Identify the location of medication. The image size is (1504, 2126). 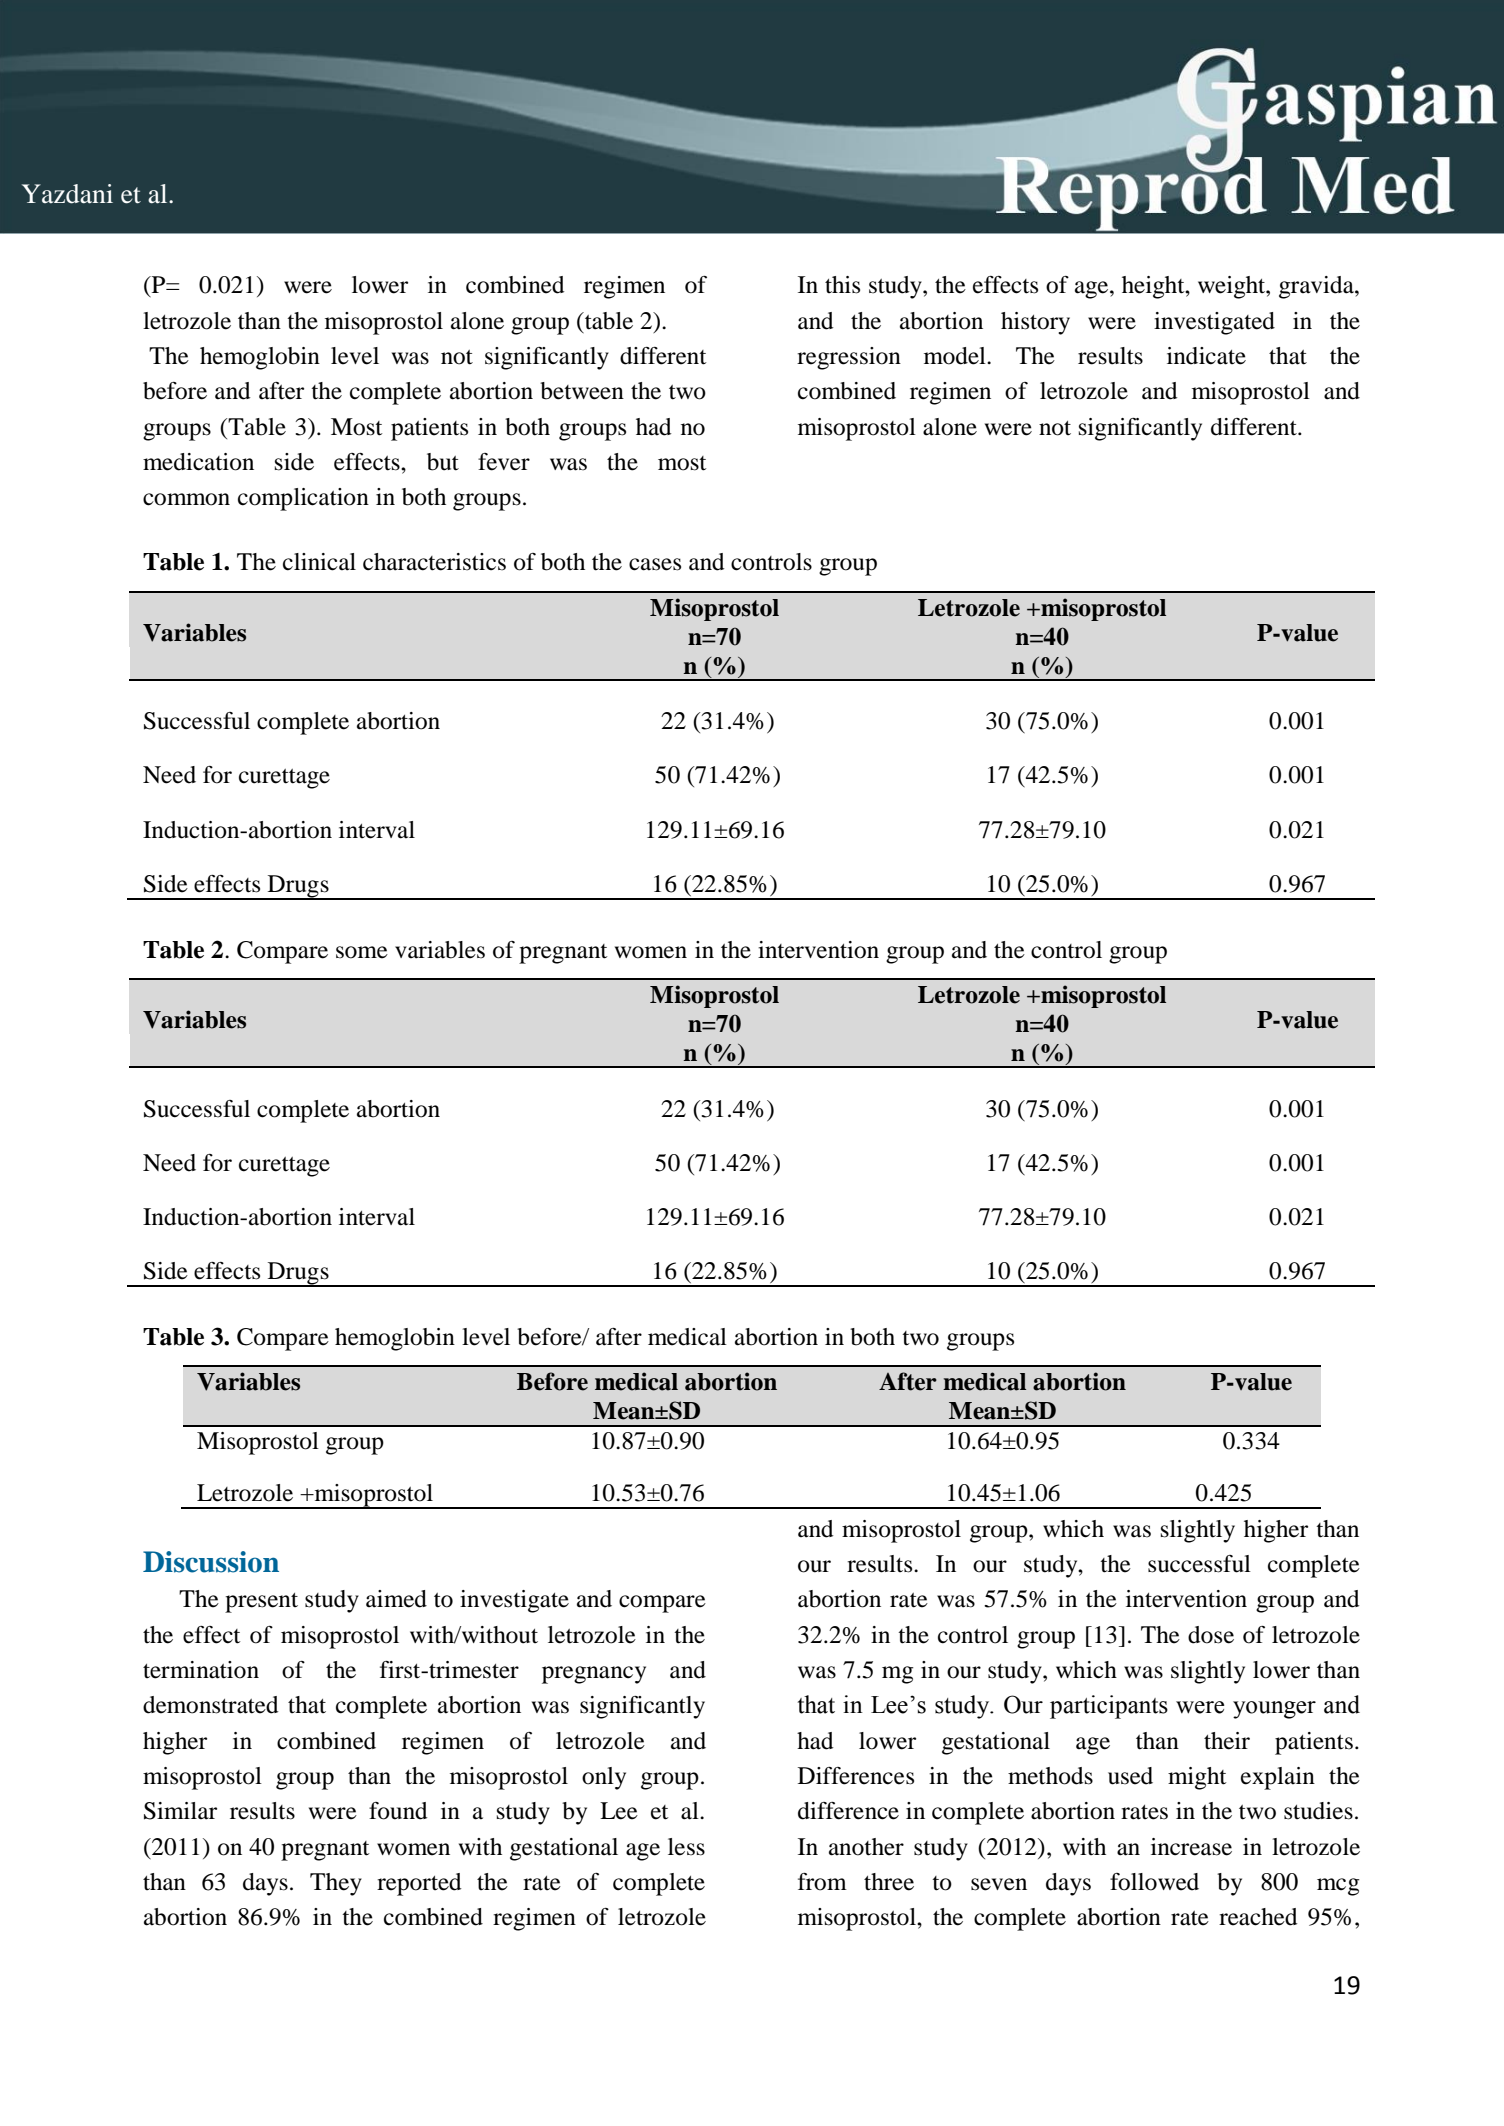
(198, 462).
